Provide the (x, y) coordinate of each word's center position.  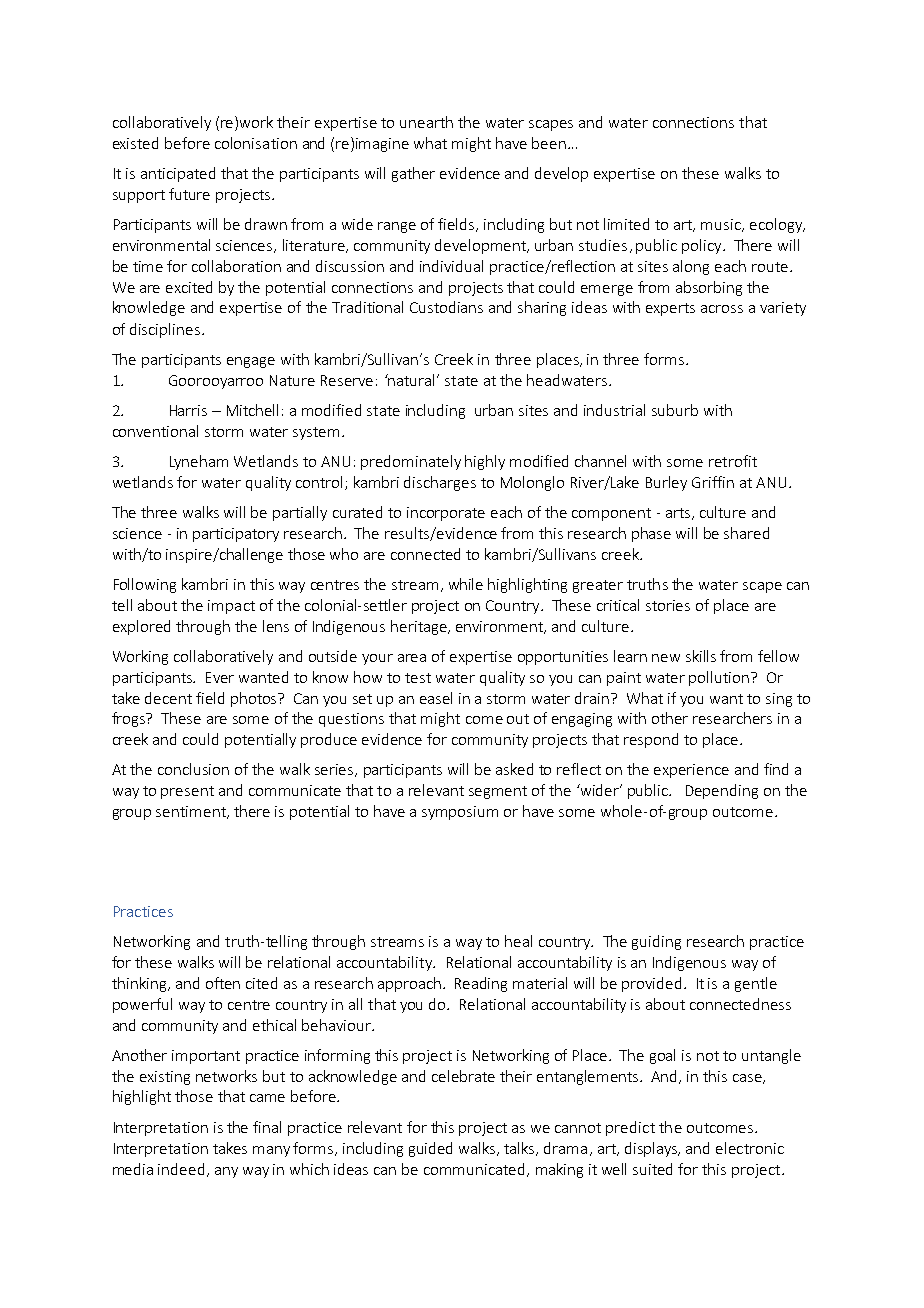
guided (430, 1149)
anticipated (178, 174)
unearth (426, 122)
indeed (181, 1169)
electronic (750, 1148)
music (722, 225)
